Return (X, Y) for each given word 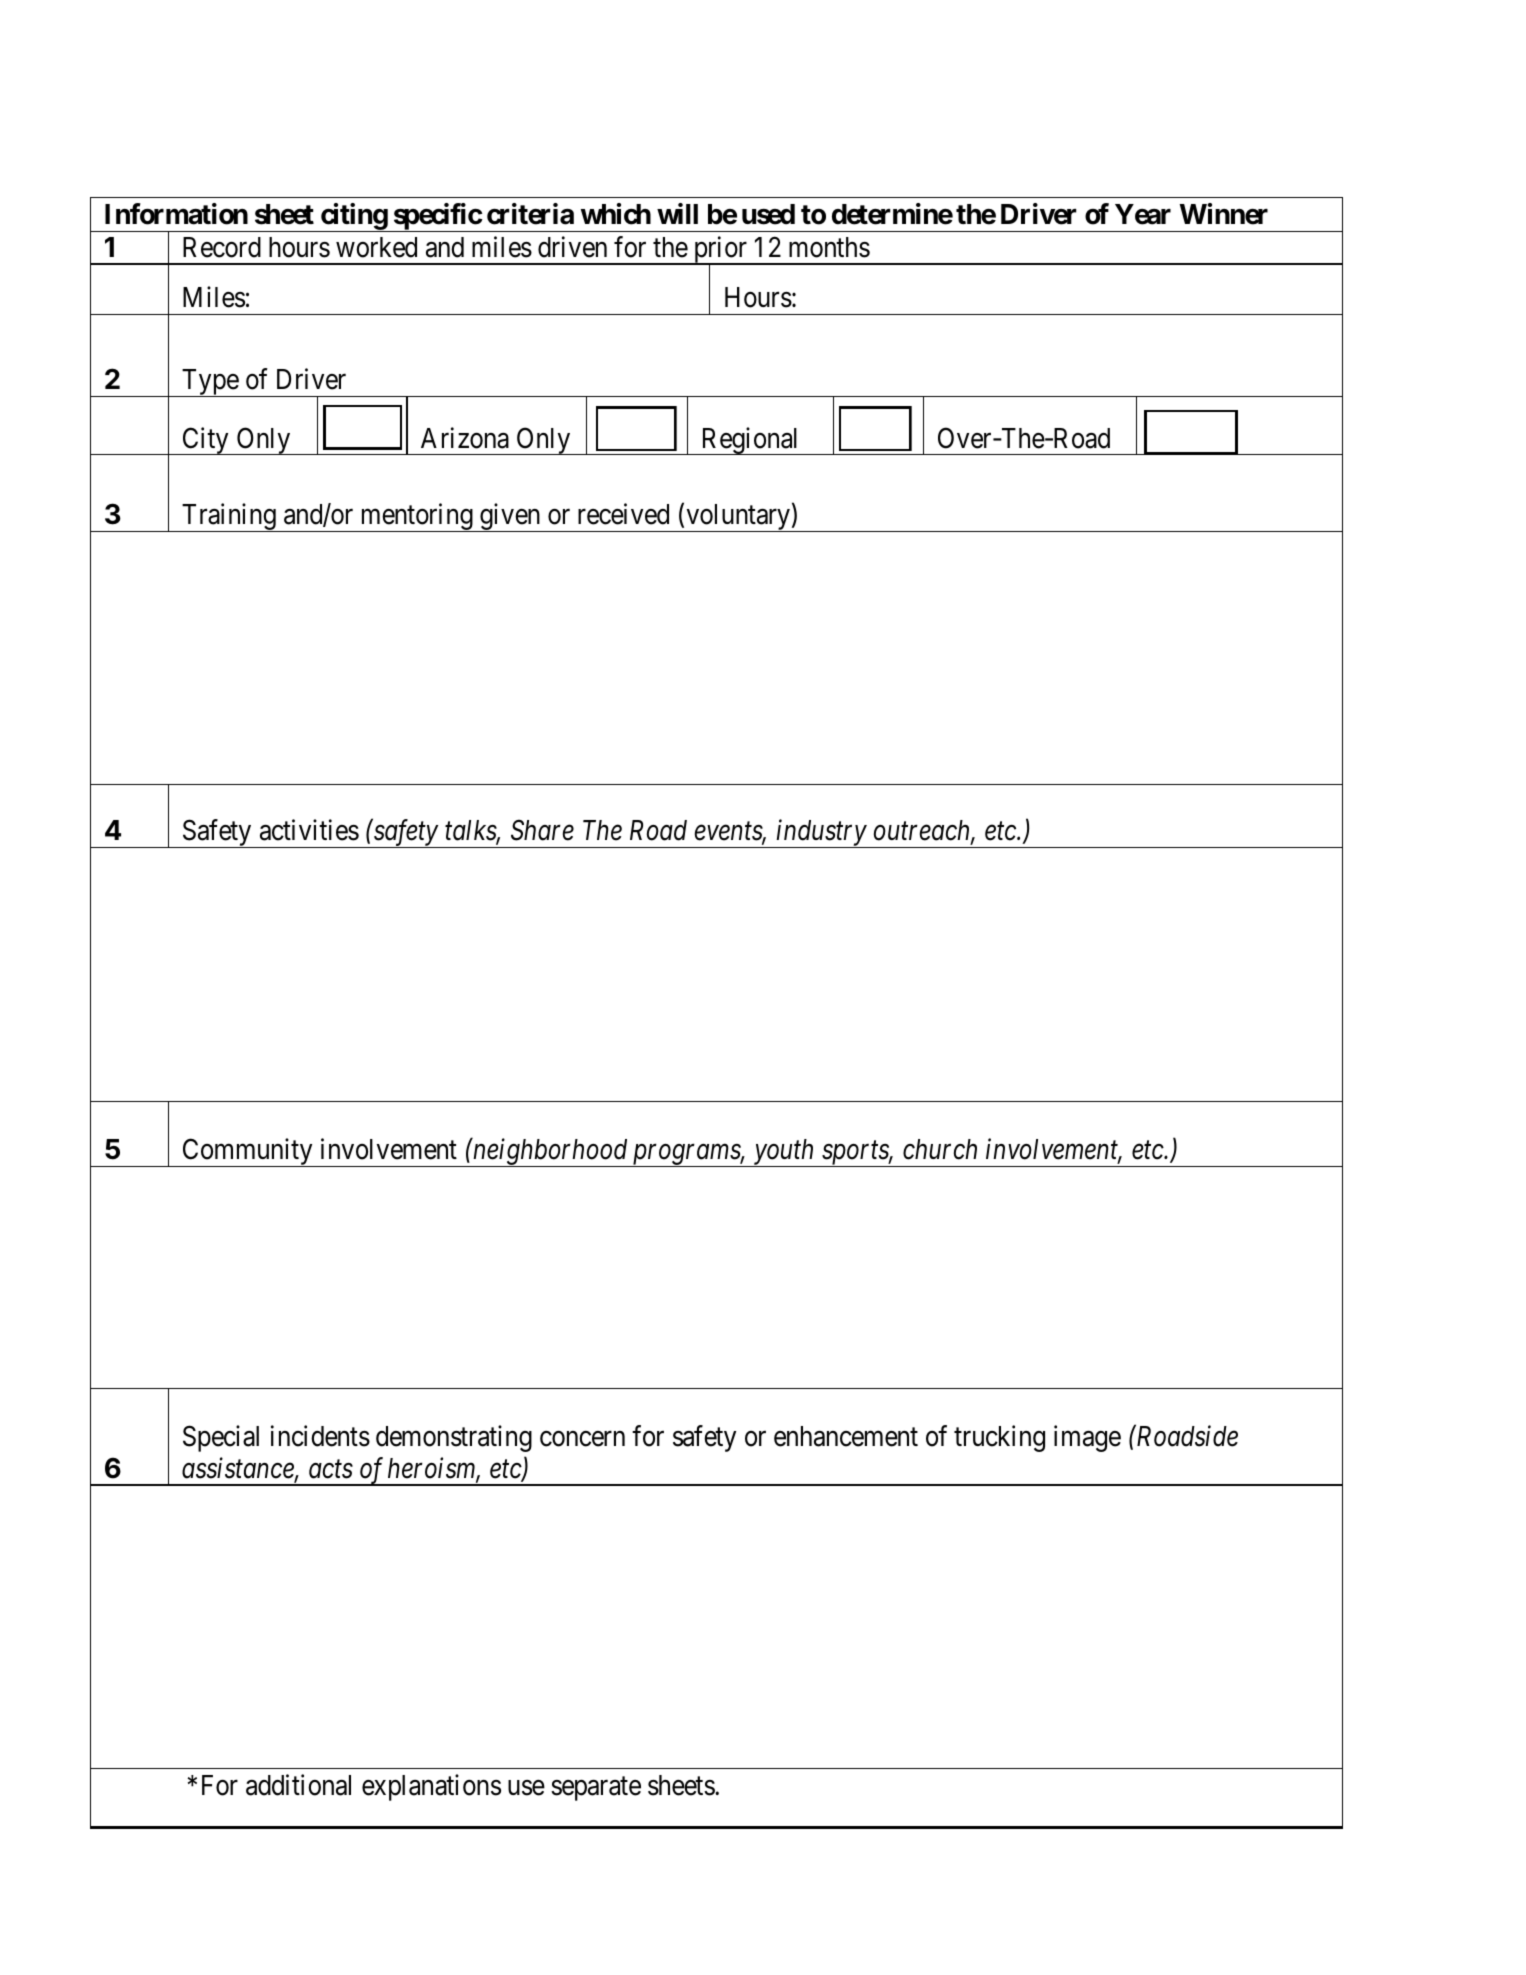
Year (1143, 214)
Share (542, 830)
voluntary (738, 518)
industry (821, 834)
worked (376, 247)
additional (298, 1785)
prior (720, 251)
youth (784, 1153)
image (1087, 1438)
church (940, 1149)
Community (247, 1152)
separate (596, 1789)
